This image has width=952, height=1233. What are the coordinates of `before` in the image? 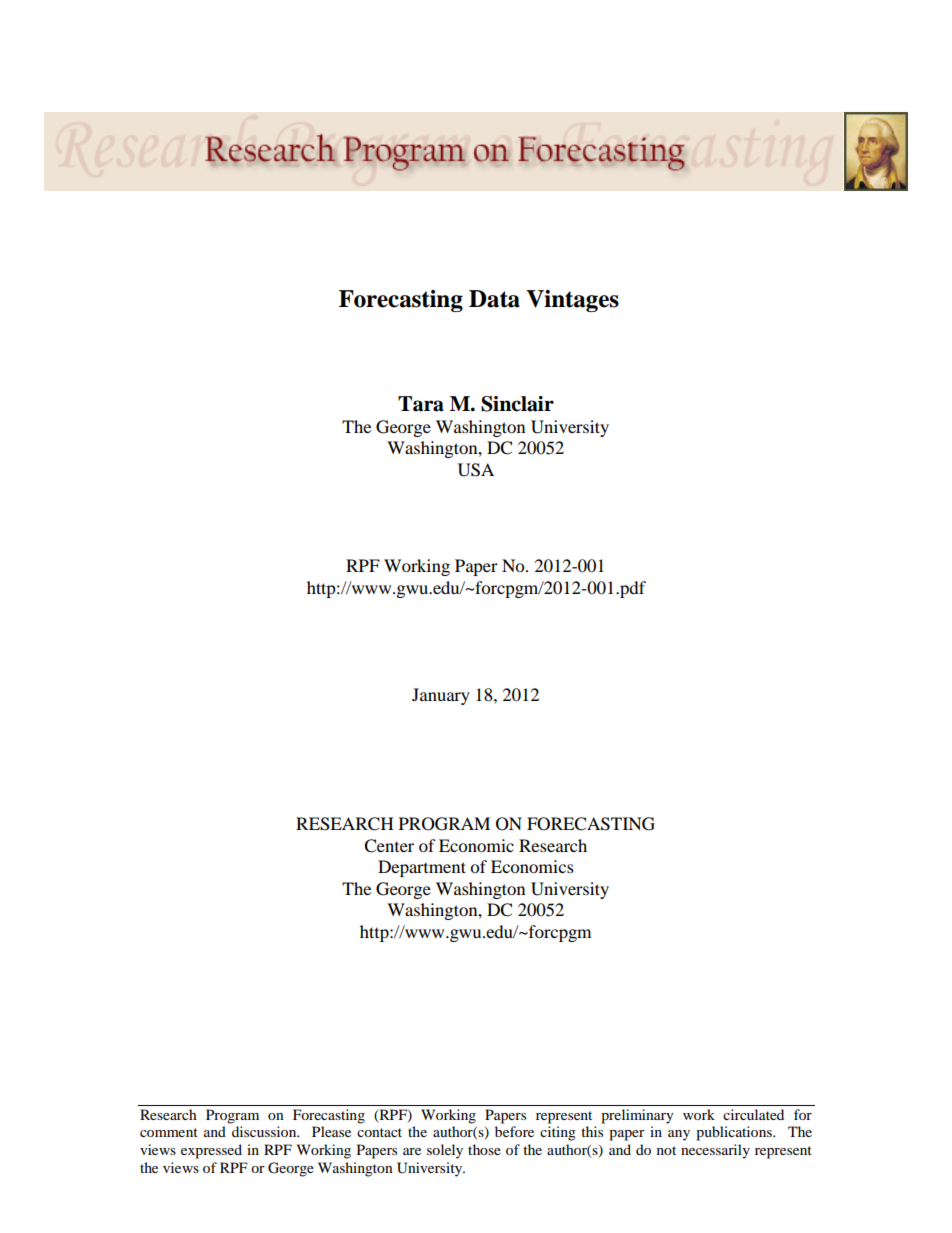 It's located at (514, 1131).
